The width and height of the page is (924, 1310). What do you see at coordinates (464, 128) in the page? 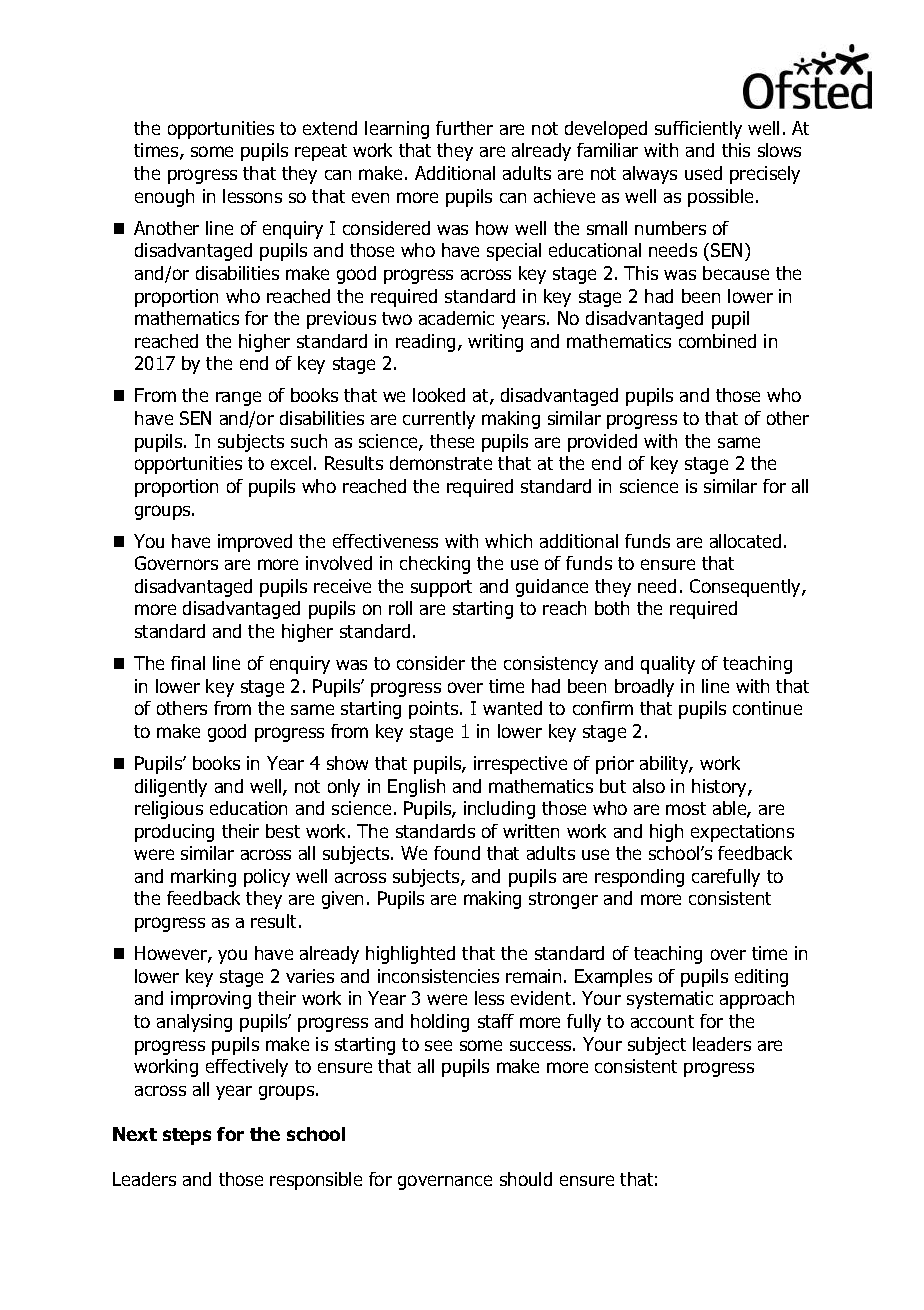
I see `further` at bounding box center [464, 128].
